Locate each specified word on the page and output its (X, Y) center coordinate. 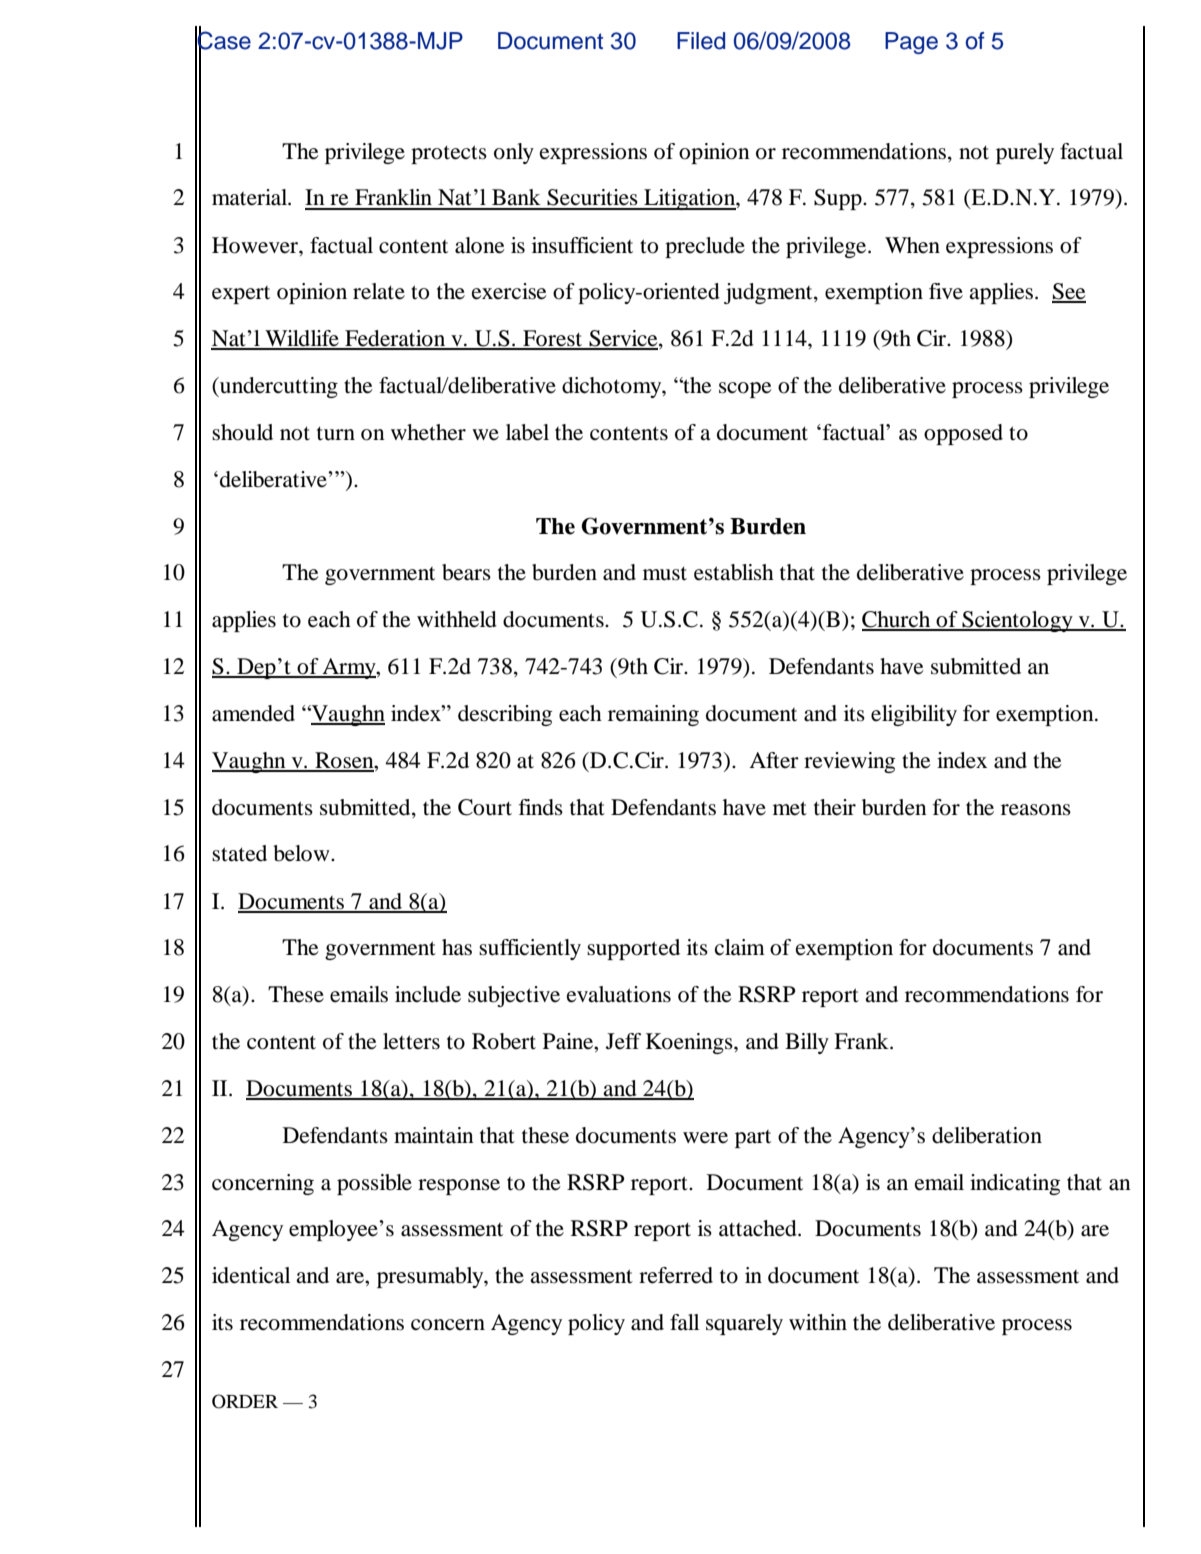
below (302, 853)
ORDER (245, 1401)
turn (336, 433)
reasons (1036, 810)
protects (449, 154)
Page (911, 43)
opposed (963, 434)
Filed (701, 41)
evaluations (619, 994)
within (818, 1322)
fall (684, 1322)
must (665, 573)
